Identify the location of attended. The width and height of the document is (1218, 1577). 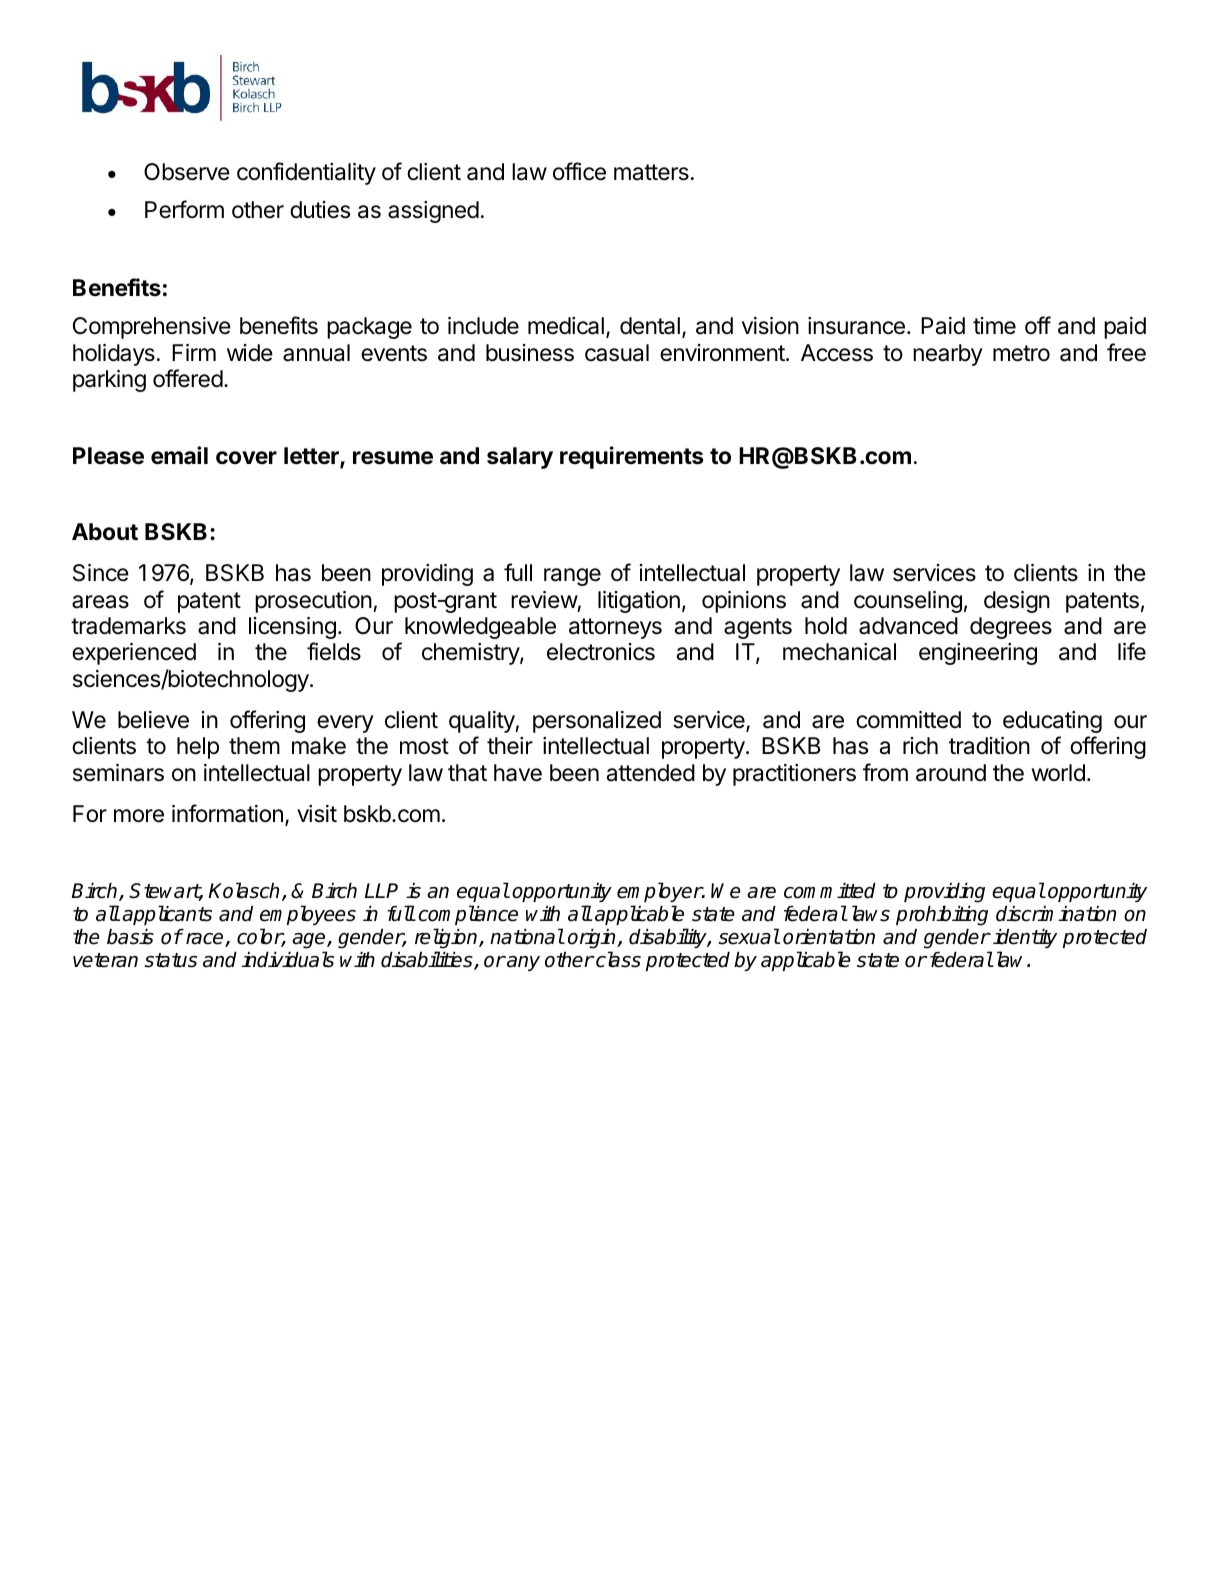
(651, 773).
